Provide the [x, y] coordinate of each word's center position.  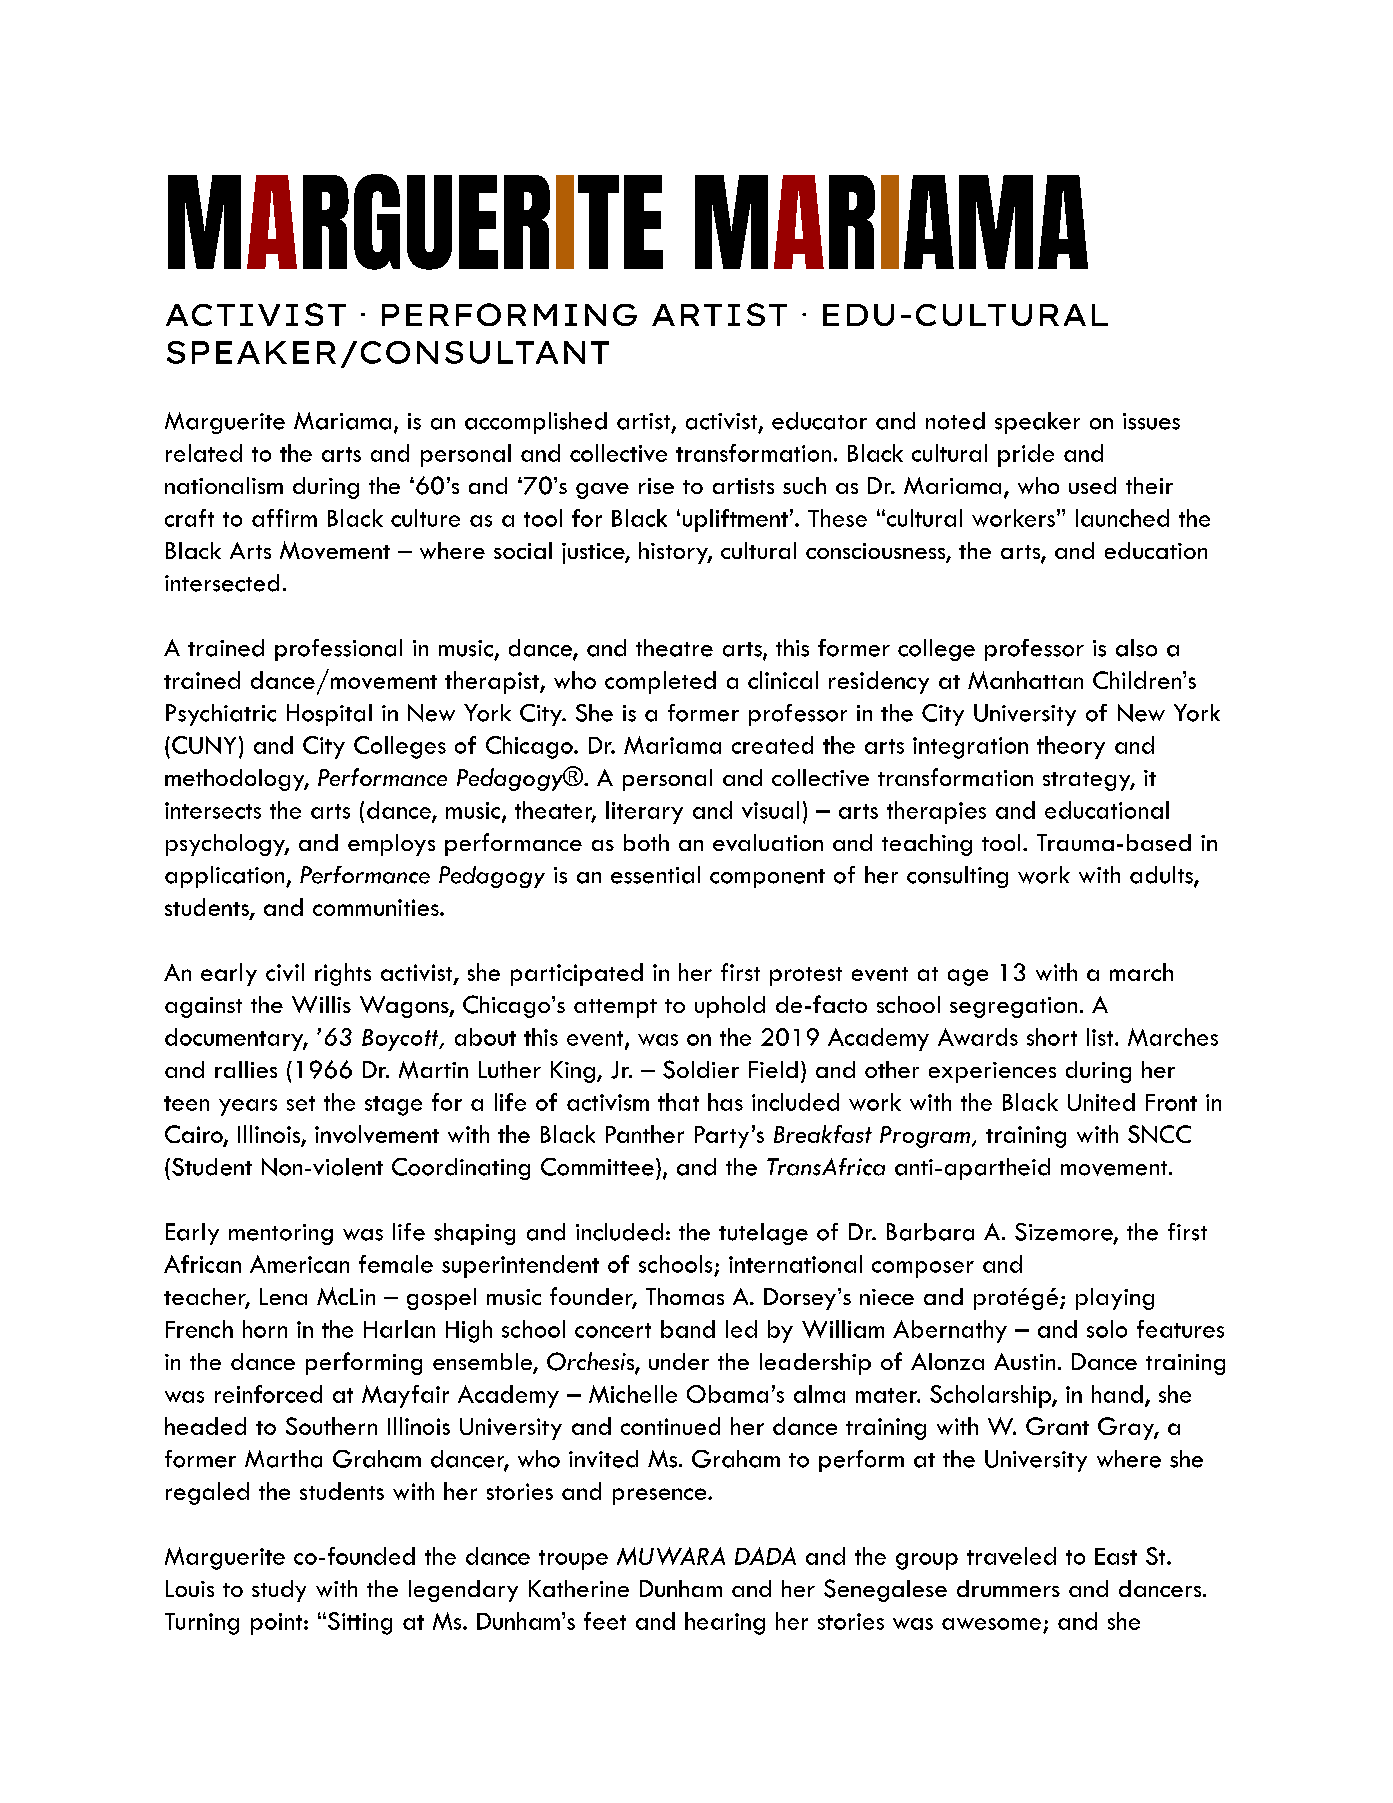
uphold [730, 1007]
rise [656, 486]
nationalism [224, 485]
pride [1026, 455]
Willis [321, 1004]
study [279, 1591]
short [1052, 1037]
